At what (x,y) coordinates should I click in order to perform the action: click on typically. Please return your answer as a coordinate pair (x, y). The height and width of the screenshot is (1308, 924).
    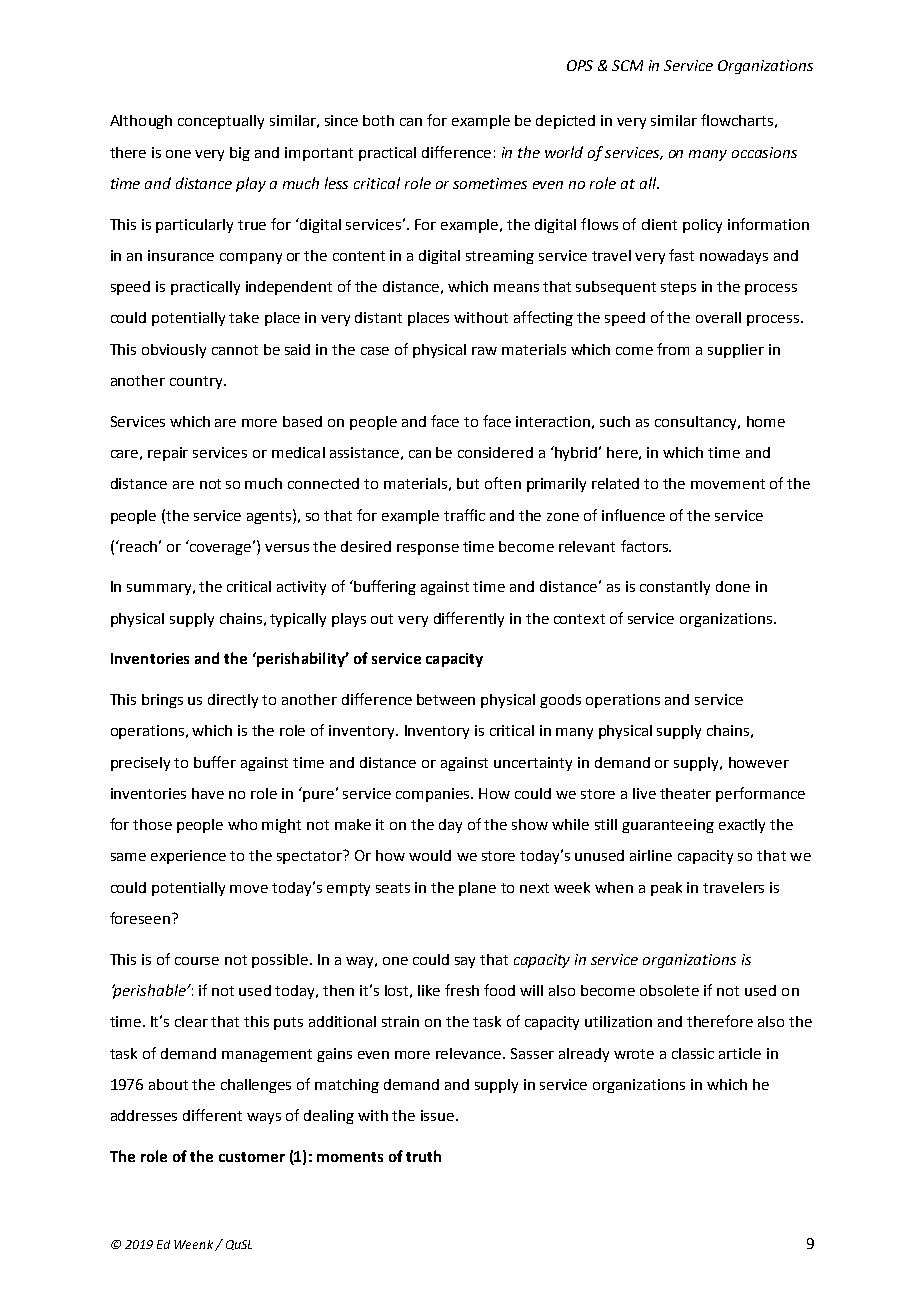
    Looking at the image, I should click on (298, 620).
